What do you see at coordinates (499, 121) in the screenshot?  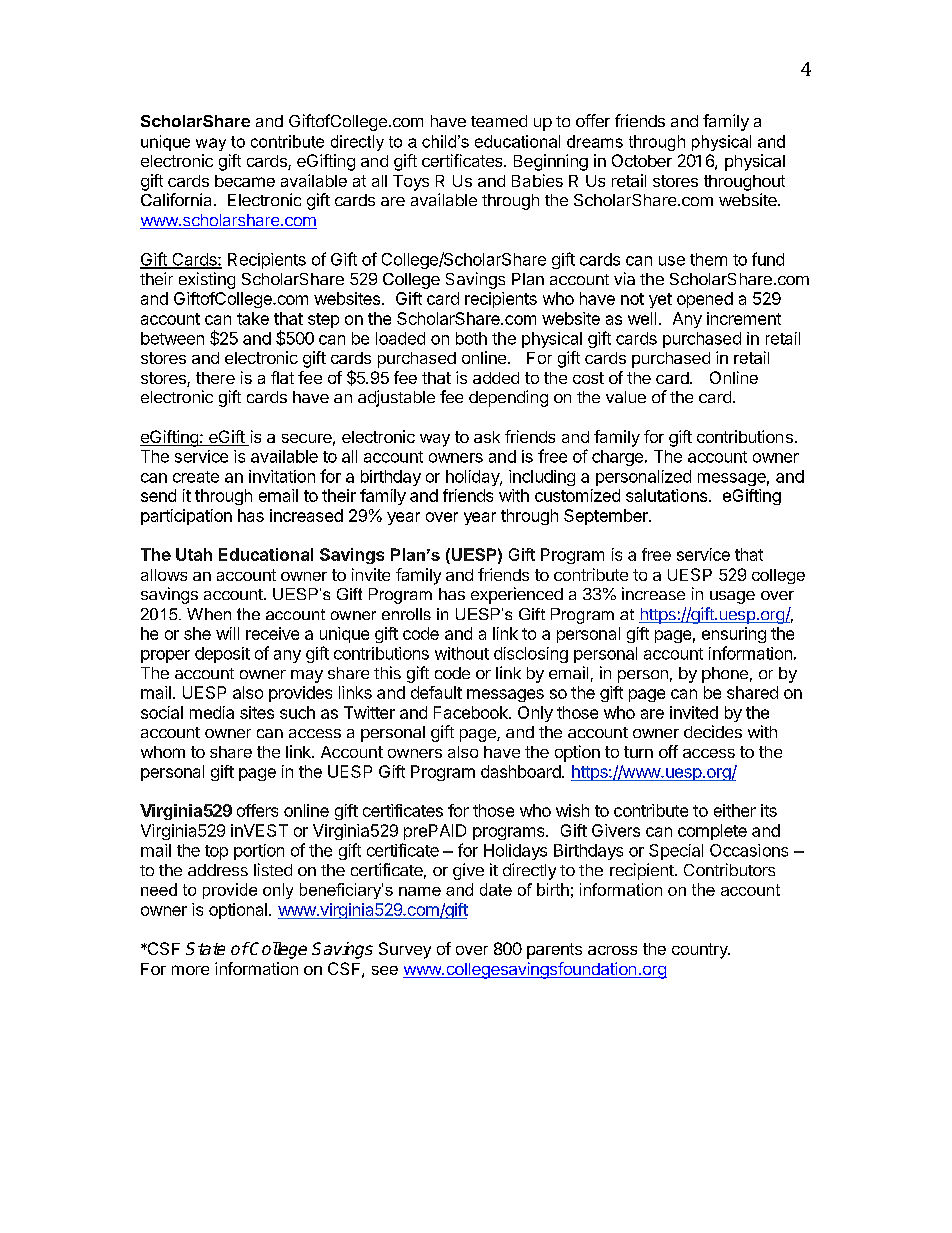 I see `teamed` at bounding box center [499, 121].
